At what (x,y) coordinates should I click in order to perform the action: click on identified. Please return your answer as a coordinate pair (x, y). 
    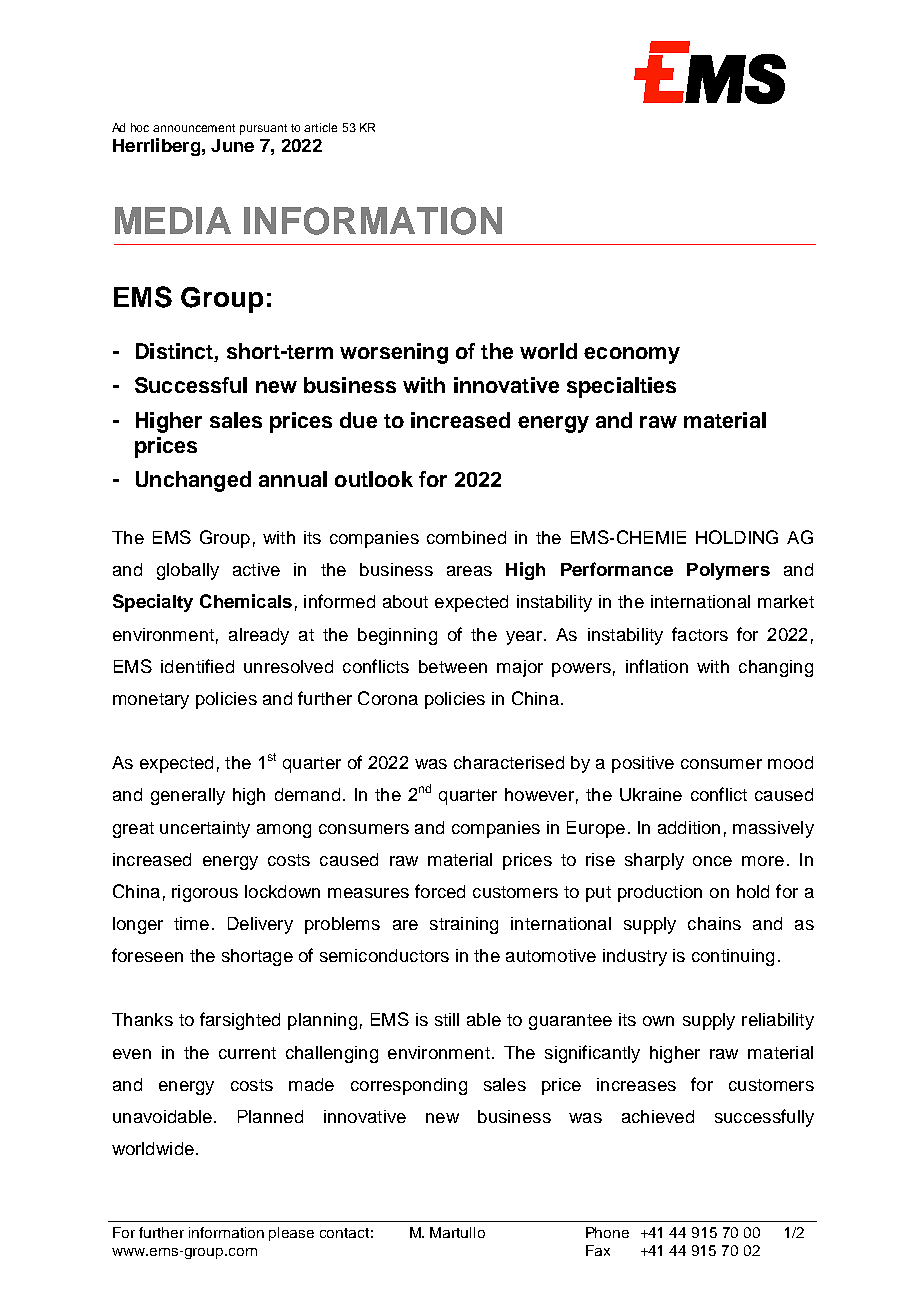
    Looking at the image, I should click on (197, 666).
